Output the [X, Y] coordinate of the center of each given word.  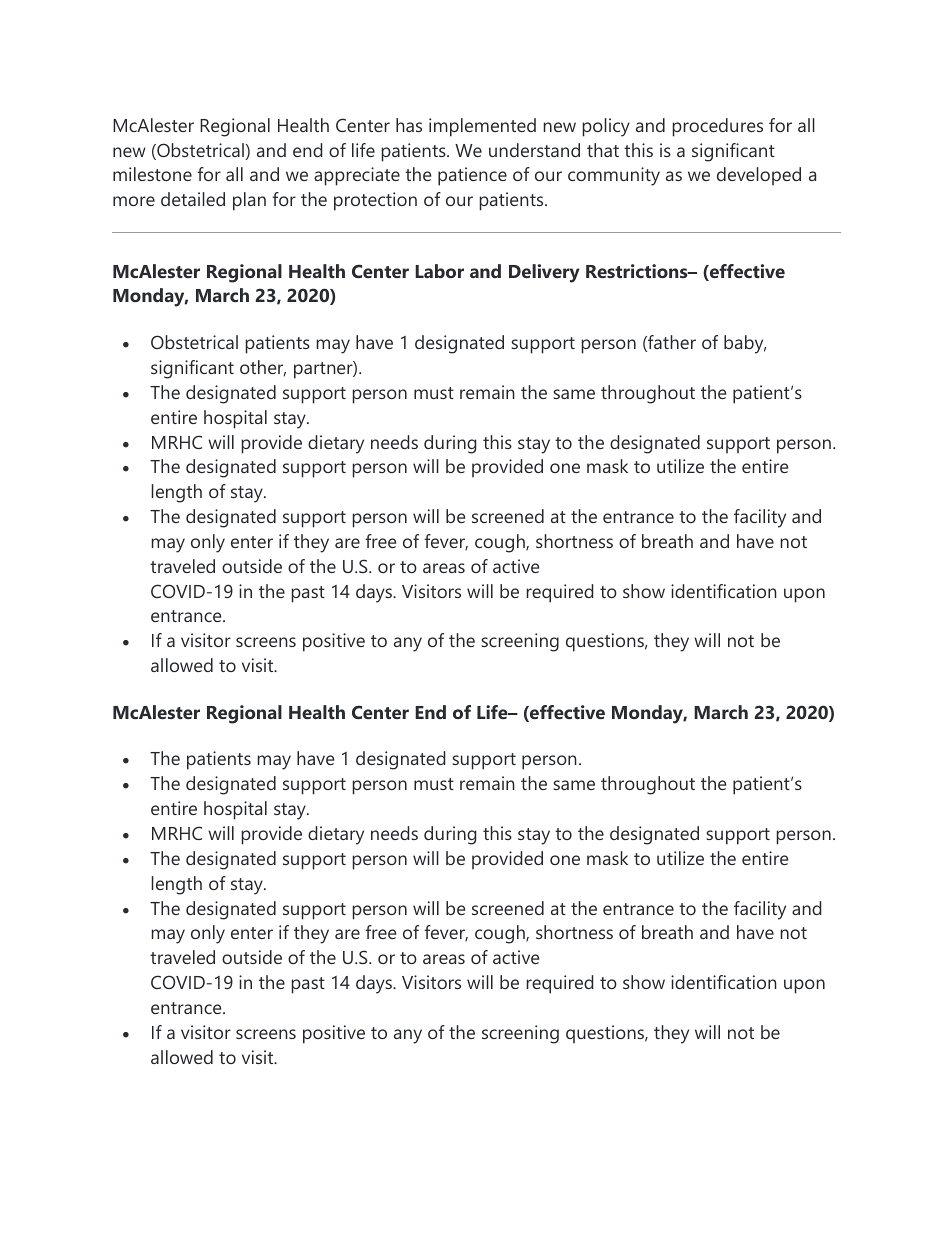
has [409, 125]
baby [745, 344]
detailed [193, 199]
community [614, 176]
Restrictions [638, 271]
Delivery [544, 273]
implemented [482, 127]
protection [375, 201]
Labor [439, 271]
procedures [717, 127]
